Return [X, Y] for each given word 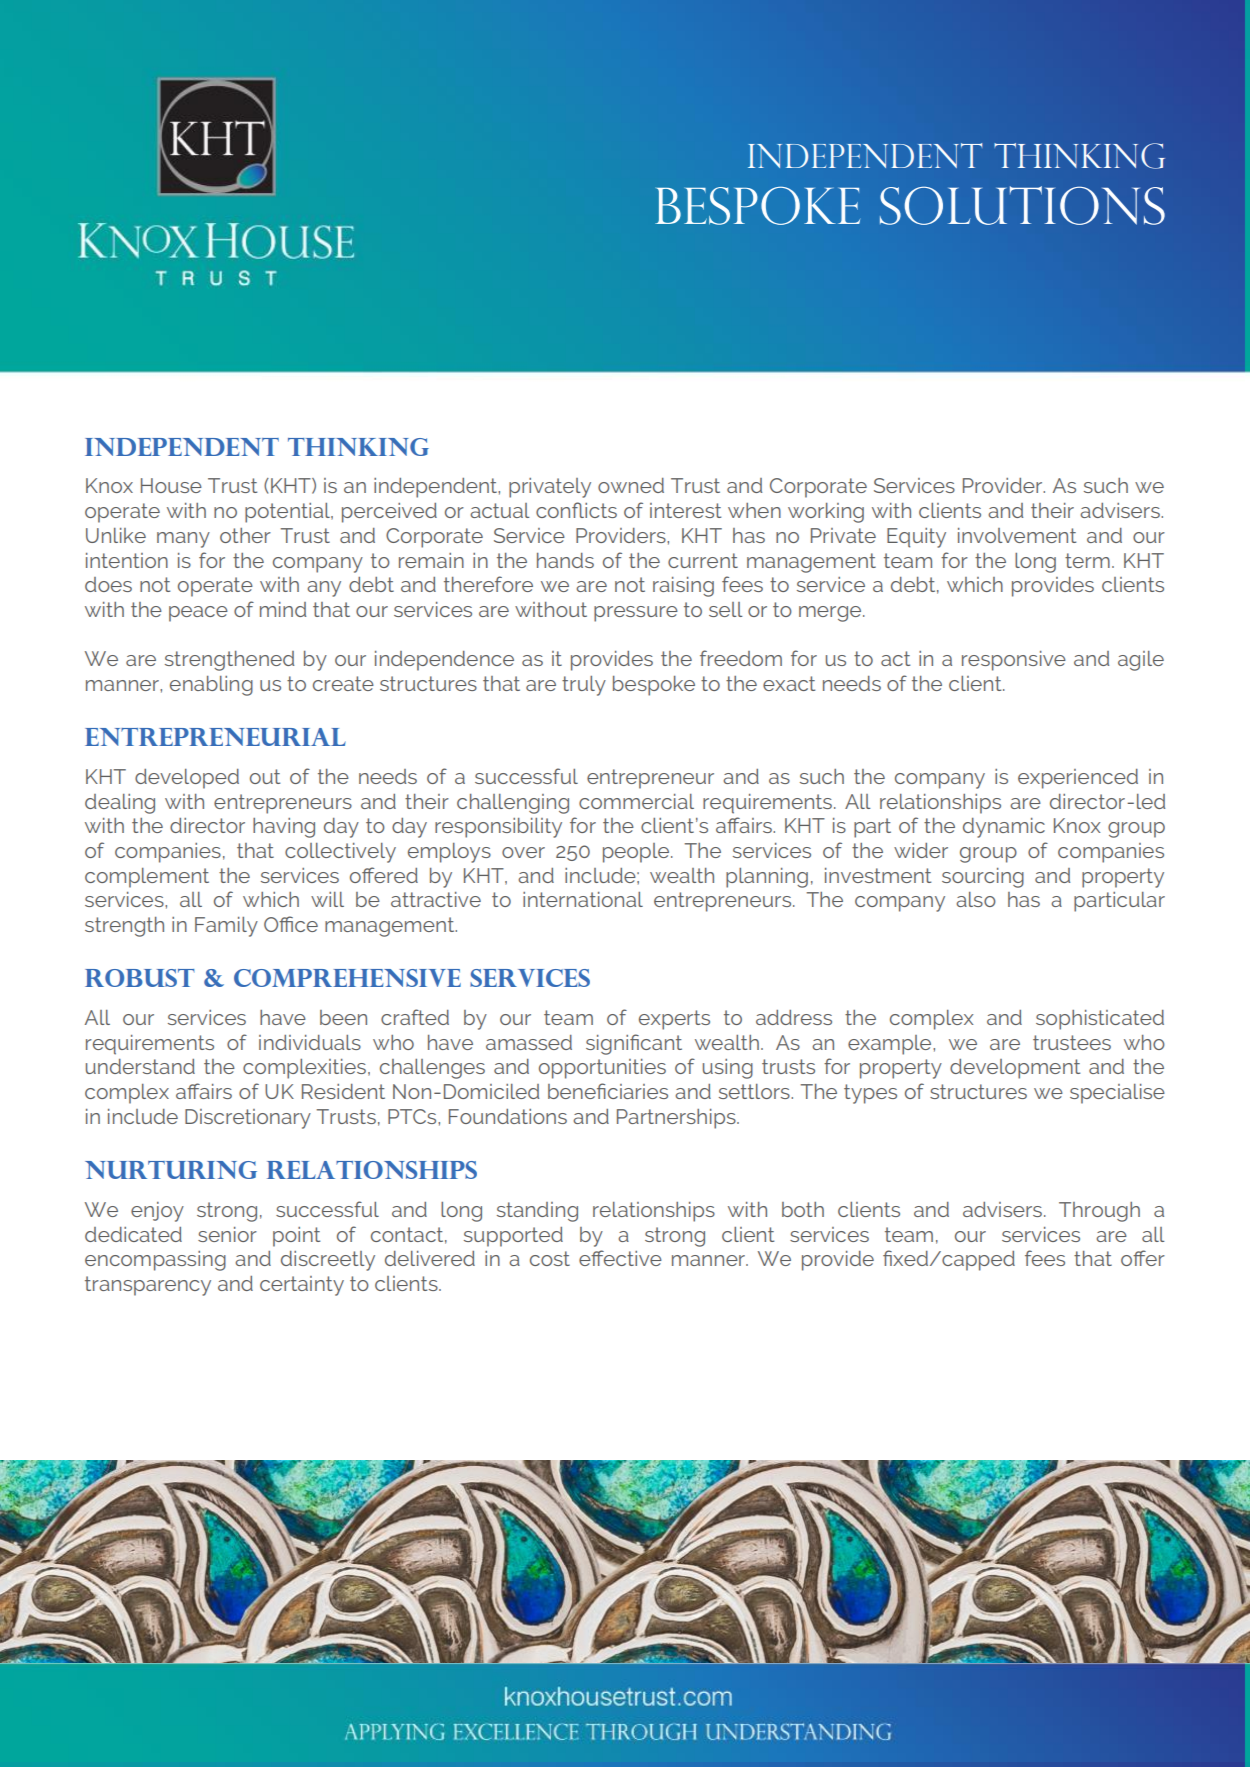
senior [227, 1234]
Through [1099, 1212]
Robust [140, 978]
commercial [636, 801]
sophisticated [1100, 1020]
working [826, 513]
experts [674, 1020]
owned [631, 485]
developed [187, 779]
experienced [1078, 779]
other [245, 535]
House [171, 485]
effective [620, 1258]
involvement [1017, 535]
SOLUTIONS [1022, 205]
